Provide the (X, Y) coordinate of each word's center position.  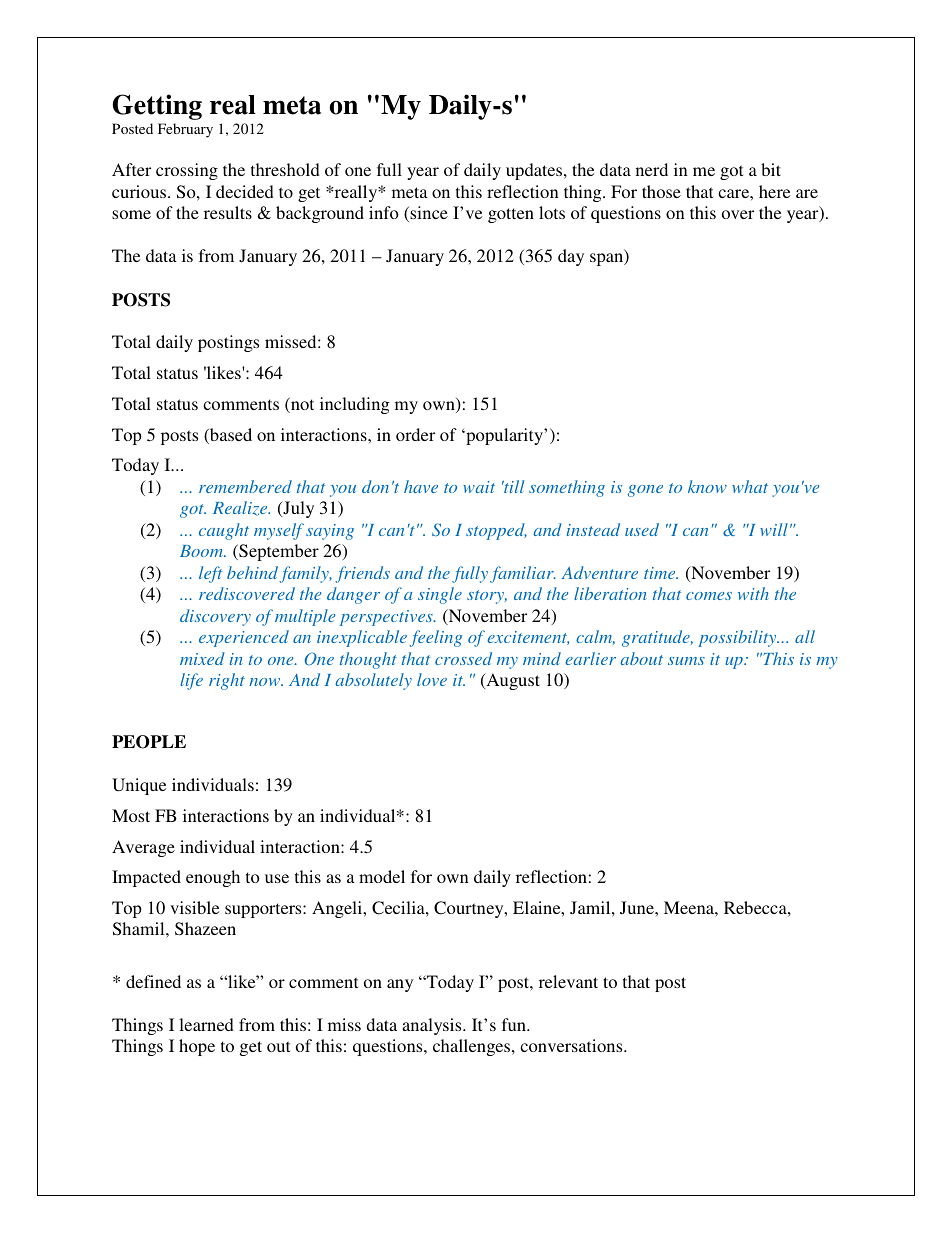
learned (206, 1024)
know (707, 486)
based (230, 436)
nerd (652, 169)
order (415, 434)
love (432, 679)
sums (686, 661)
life (191, 681)
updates (534, 171)
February (185, 130)
